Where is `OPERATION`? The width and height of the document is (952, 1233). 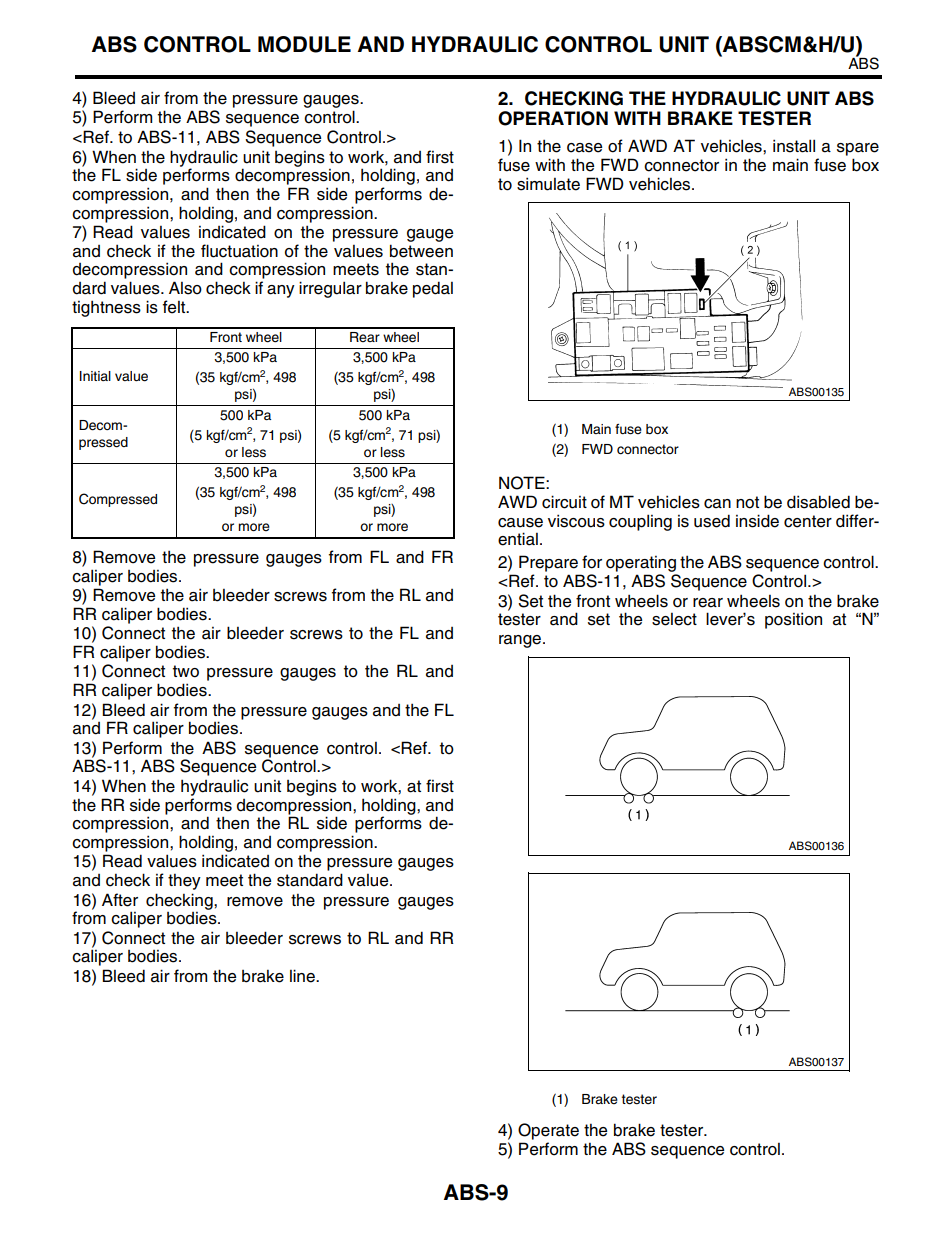
OPERATION is located at coordinates (553, 118).
